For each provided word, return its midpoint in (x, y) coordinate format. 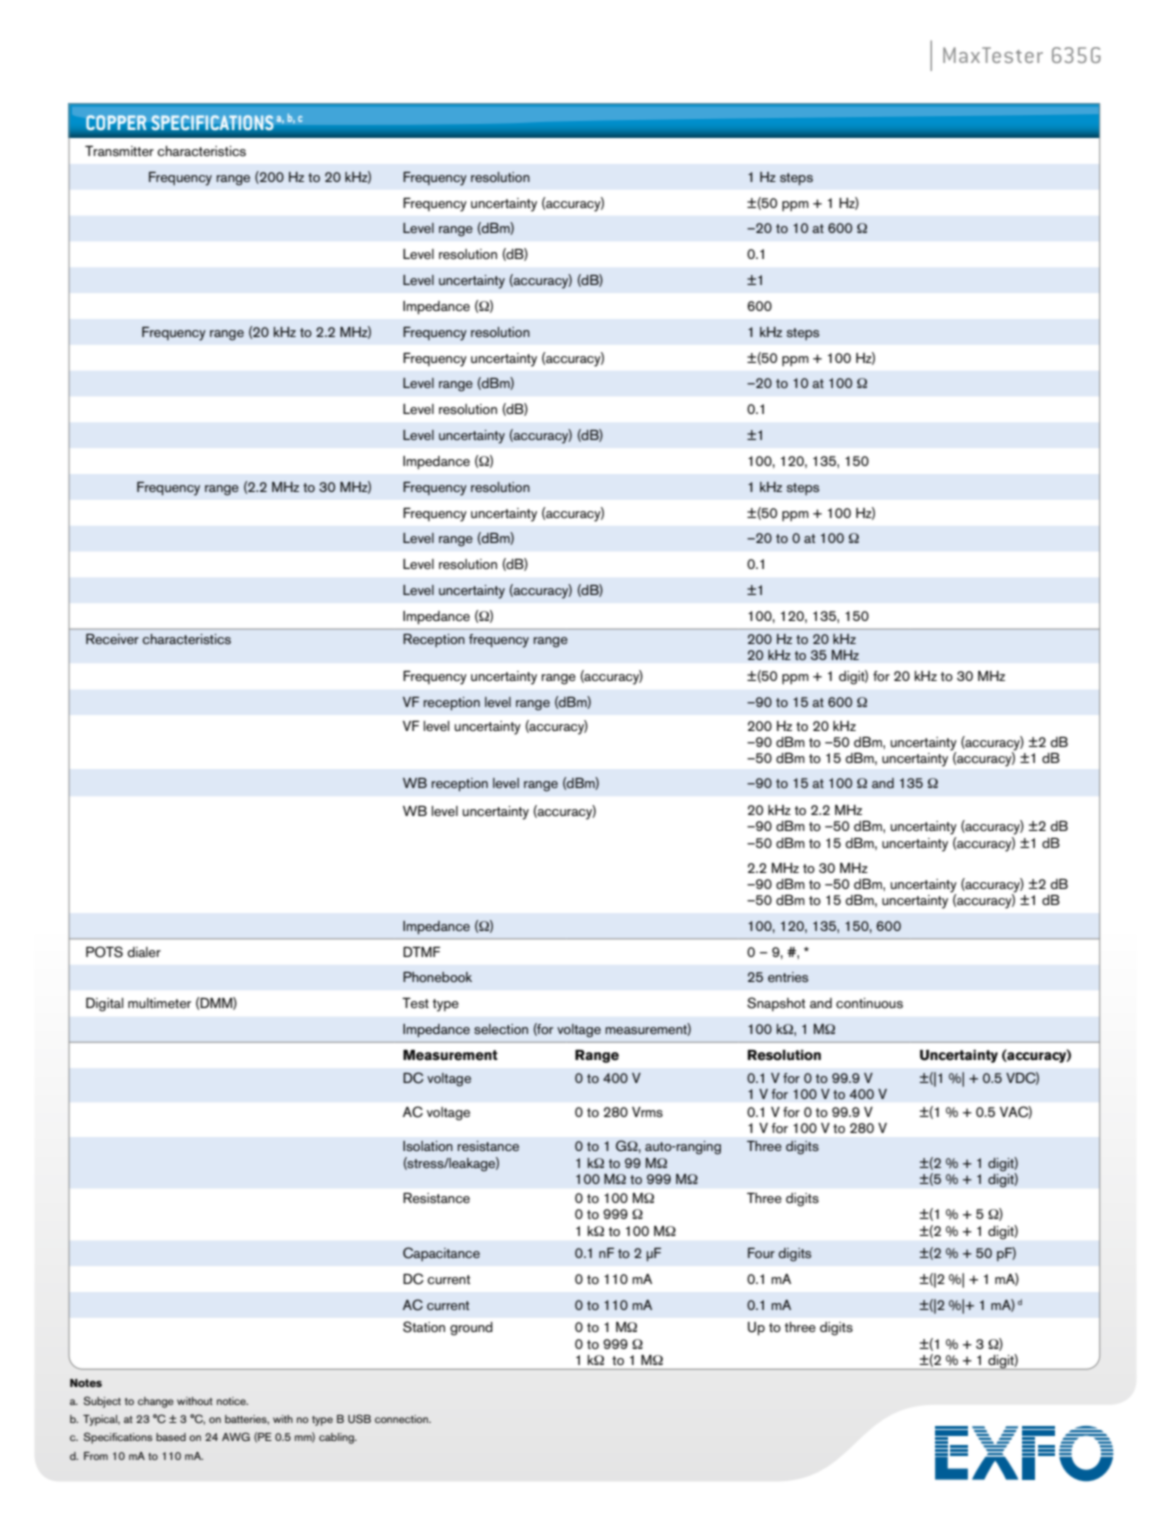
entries (788, 977)
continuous (869, 1003)
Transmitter (119, 151)
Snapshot (776, 1004)
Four (761, 1253)
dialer (144, 952)
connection (402, 1419)
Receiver (112, 639)
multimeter (159, 1003)
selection (501, 1029)
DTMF (421, 952)
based (171, 1437)
